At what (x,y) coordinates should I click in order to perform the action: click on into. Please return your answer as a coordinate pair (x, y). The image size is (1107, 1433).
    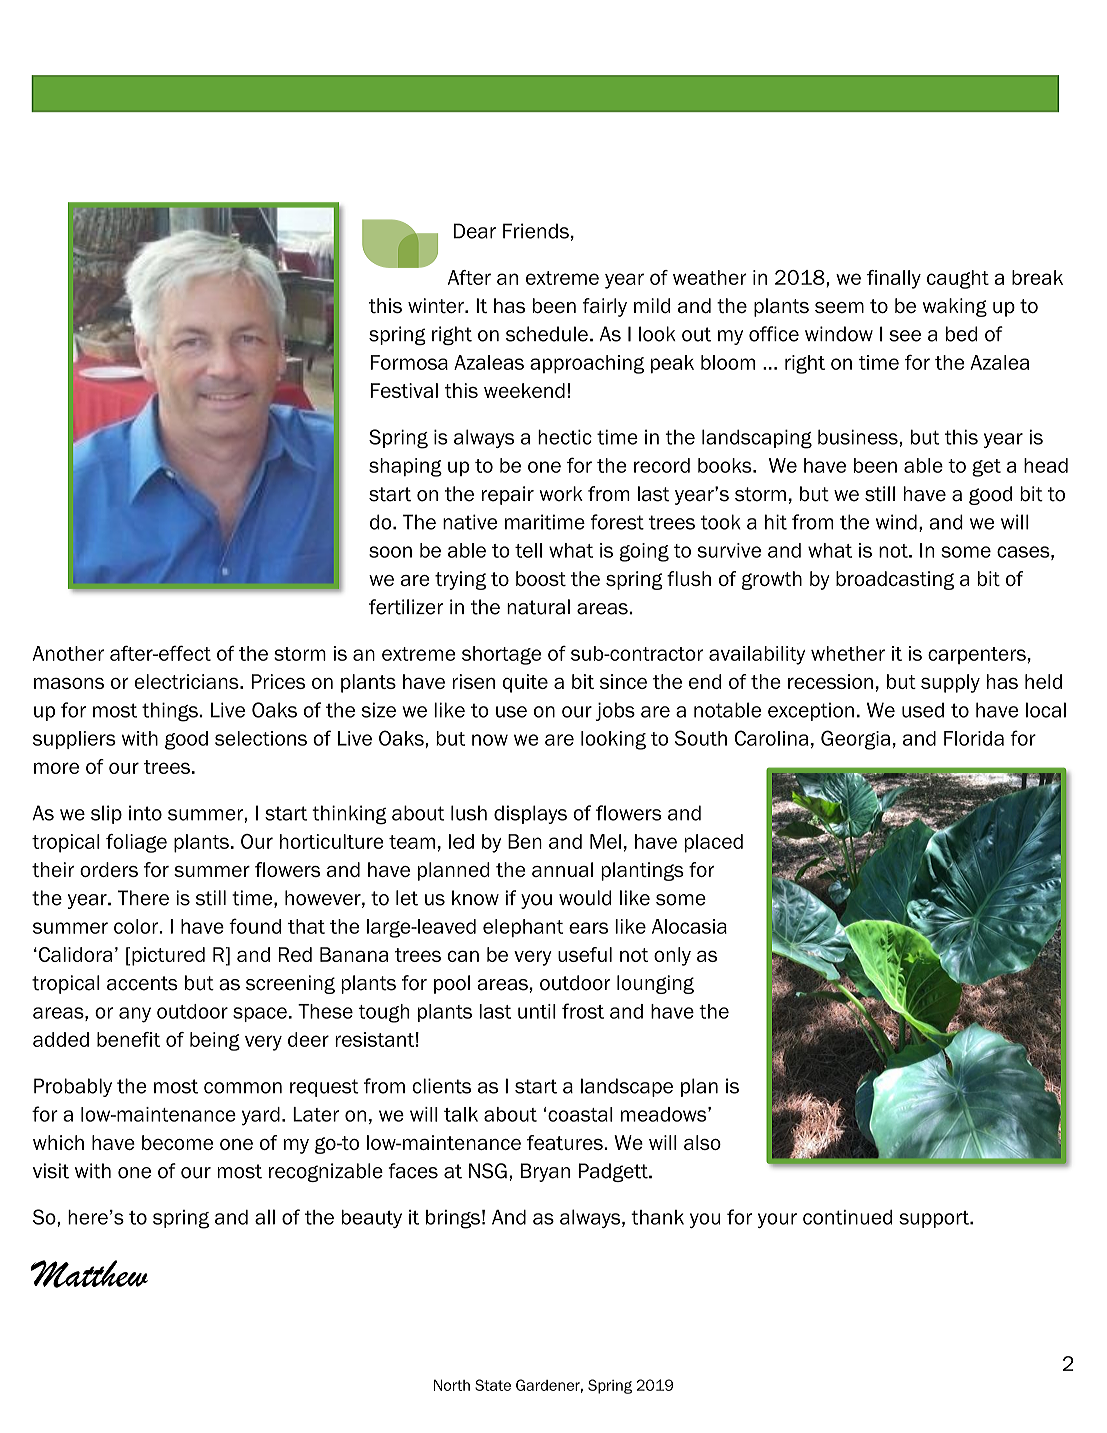
    Looking at the image, I should click on (145, 813).
